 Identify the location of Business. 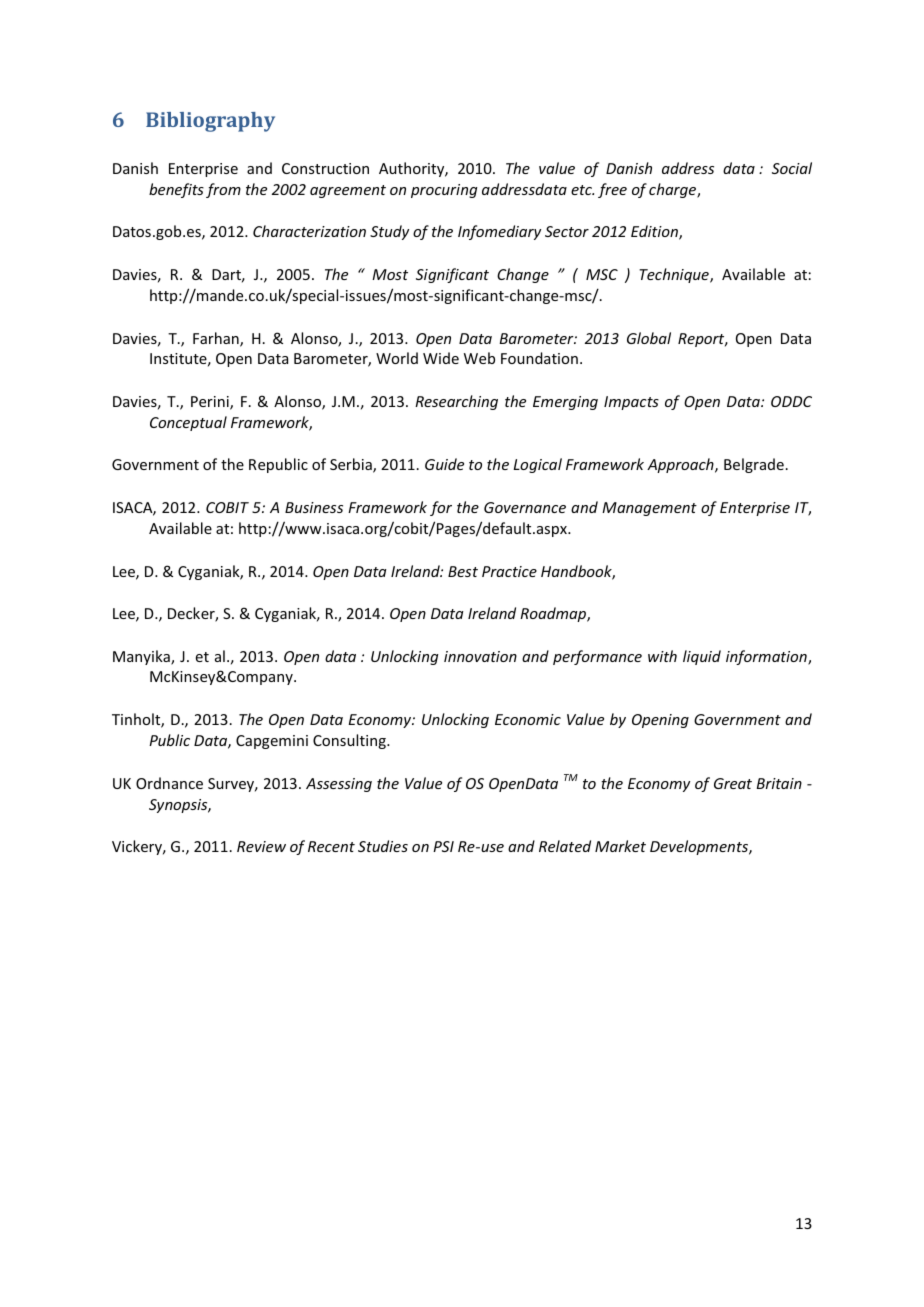
(314, 507).
